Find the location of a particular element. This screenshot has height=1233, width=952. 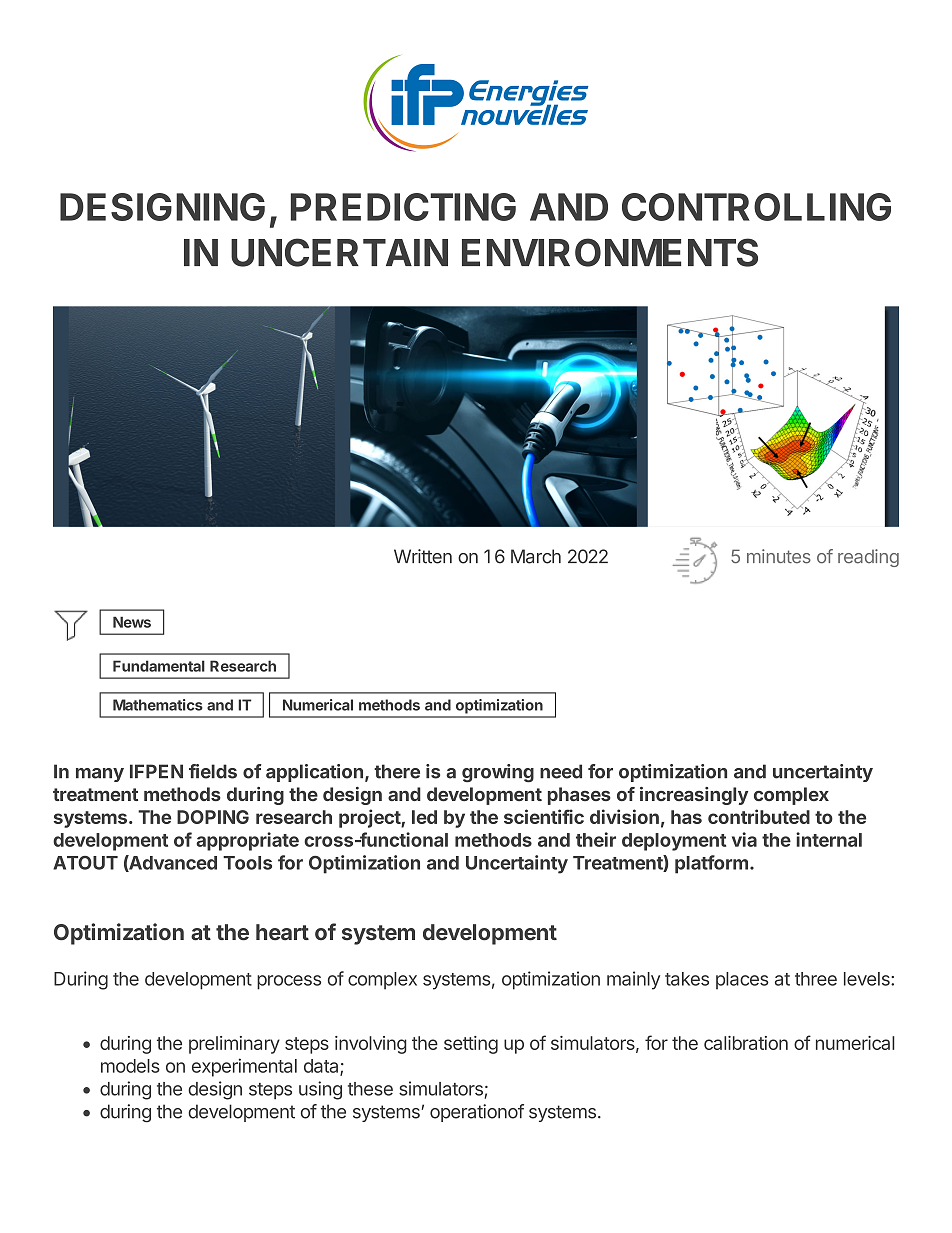

PREDICTING is located at coordinates (403, 207).
